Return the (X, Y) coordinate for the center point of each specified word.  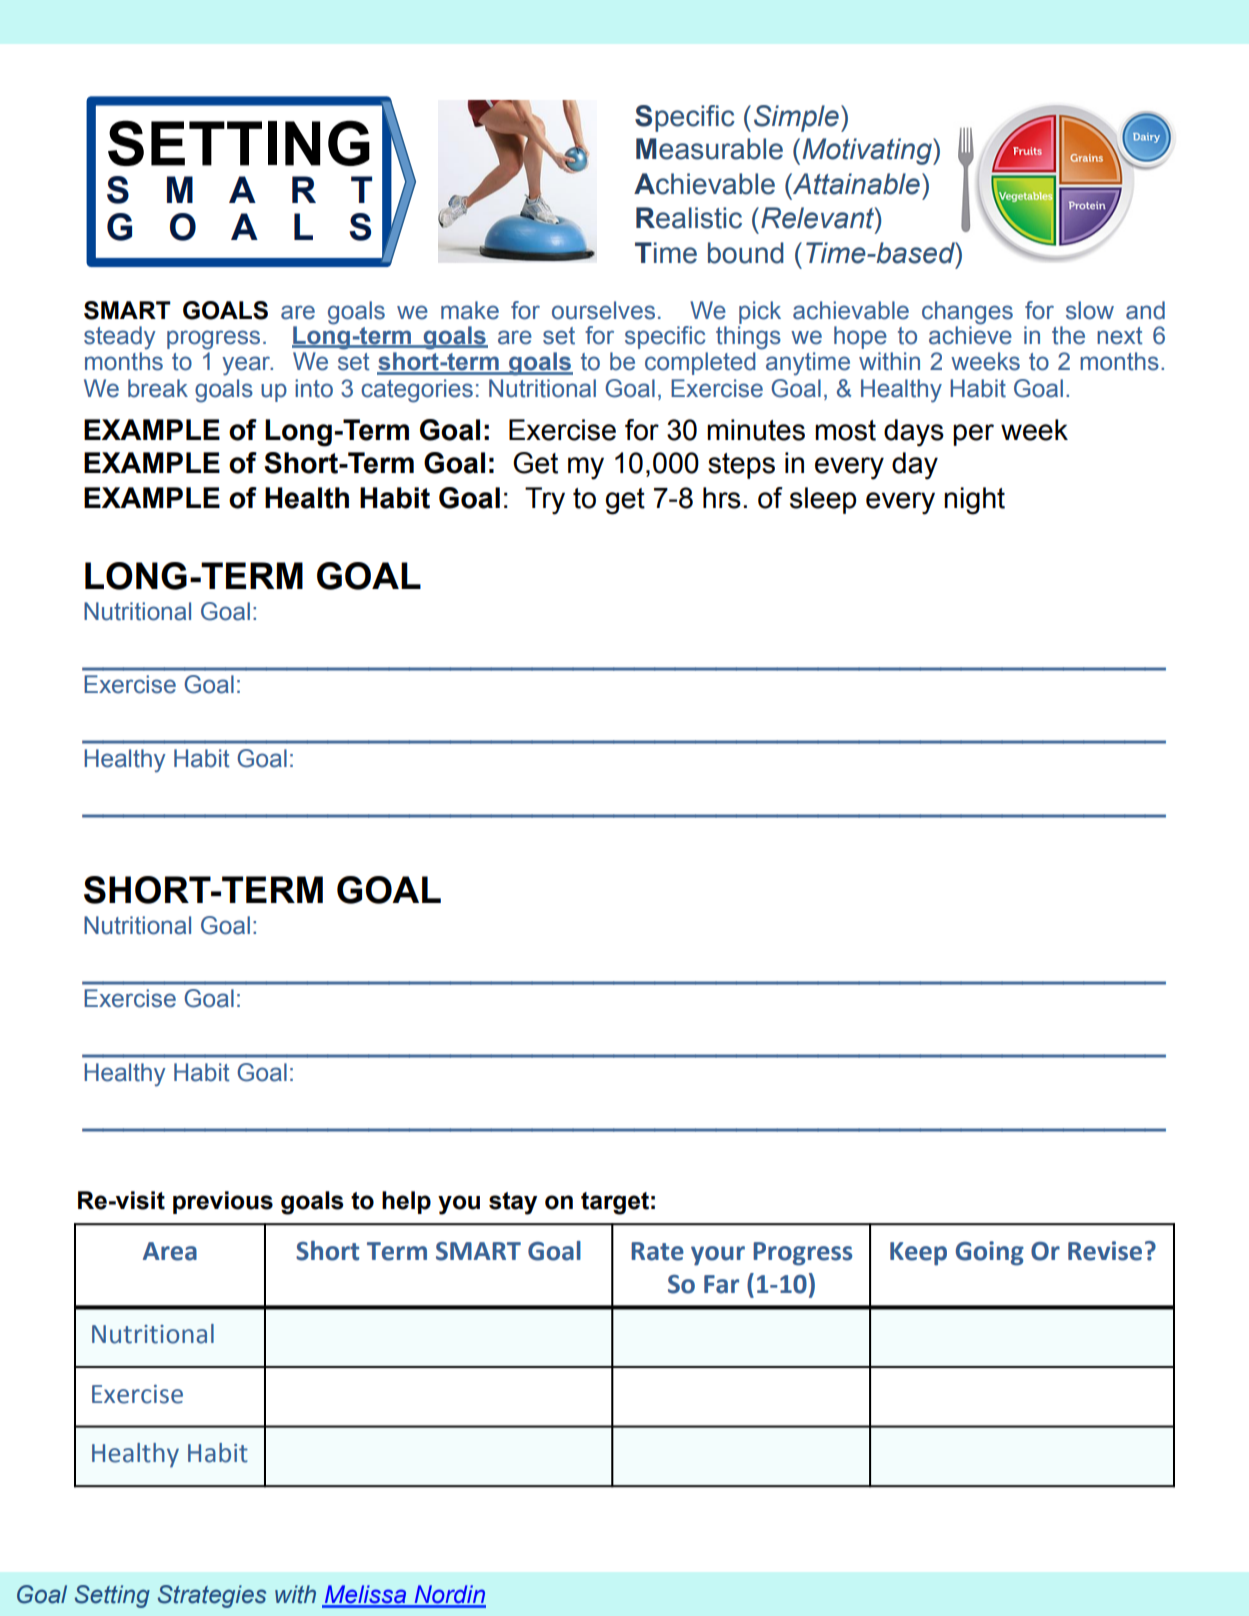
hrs (722, 498)
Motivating (868, 151)
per (973, 435)
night (974, 501)
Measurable (709, 149)
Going (990, 1253)
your (718, 1256)
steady (120, 338)
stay (513, 1203)
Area (170, 1251)
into (314, 388)
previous (223, 1202)
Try (545, 501)
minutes (756, 430)
